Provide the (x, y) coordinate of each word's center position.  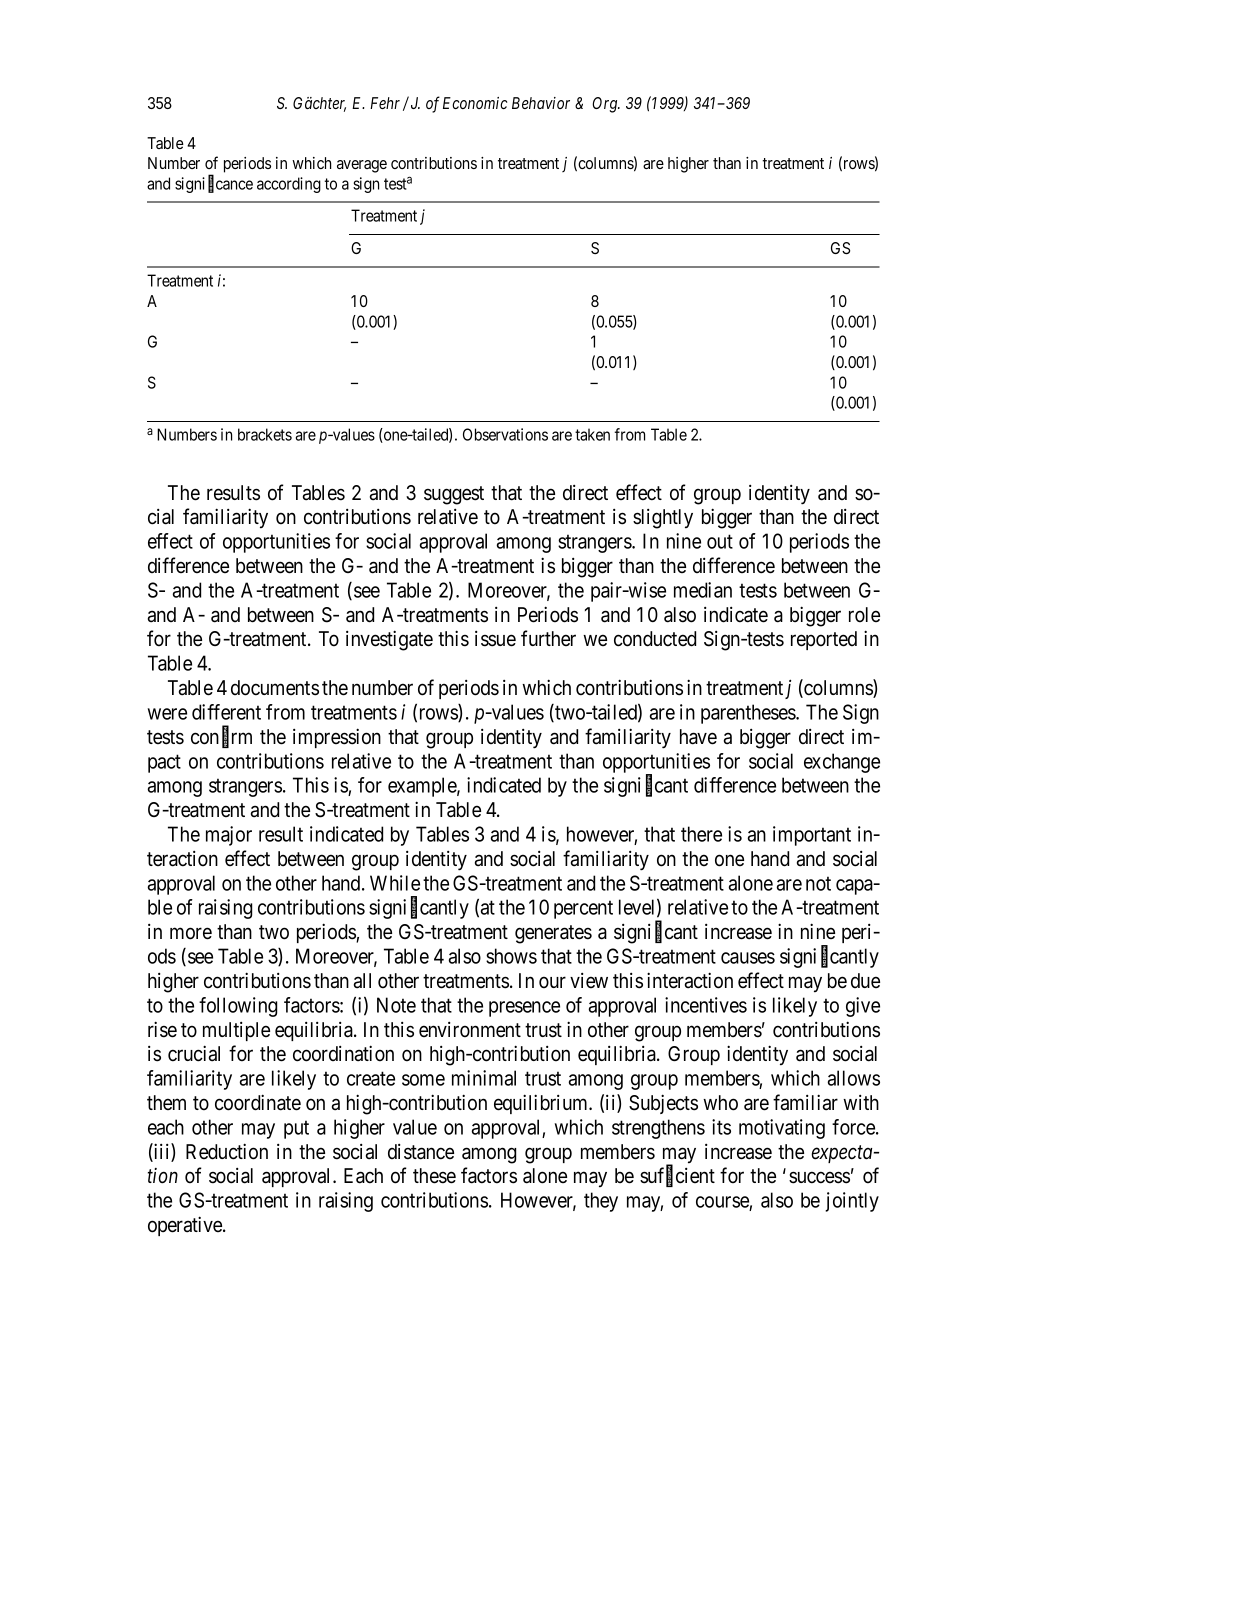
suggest (454, 495)
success (819, 1178)
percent (583, 910)
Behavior (541, 103)
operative (186, 1226)
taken (592, 434)
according (289, 185)
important (812, 836)
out (720, 542)
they (601, 1202)
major (229, 836)
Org (606, 105)
